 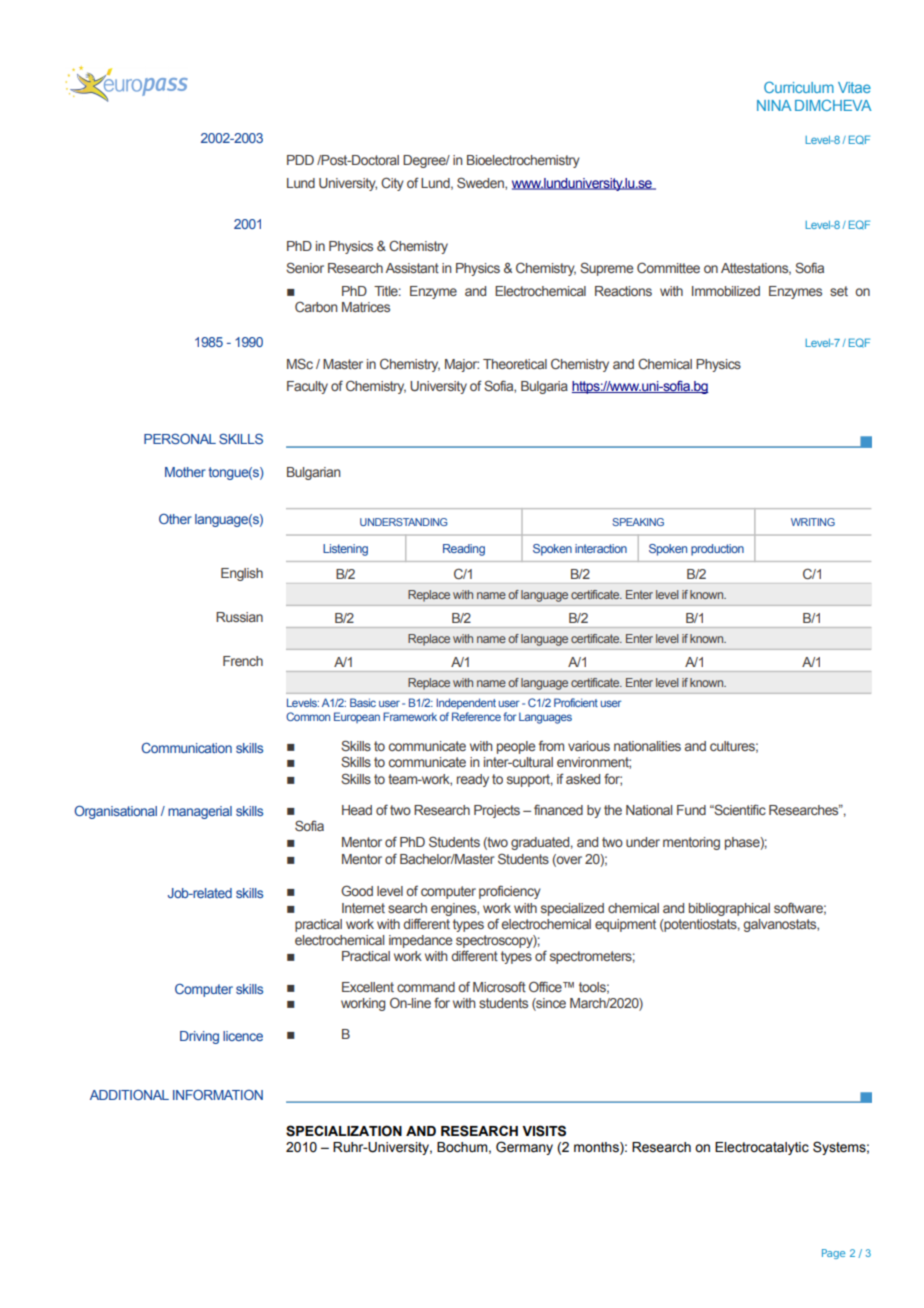 What do you see at coordinates (392, 184) in the screenshot?
I see `City` at bounding box center [392, 184].
